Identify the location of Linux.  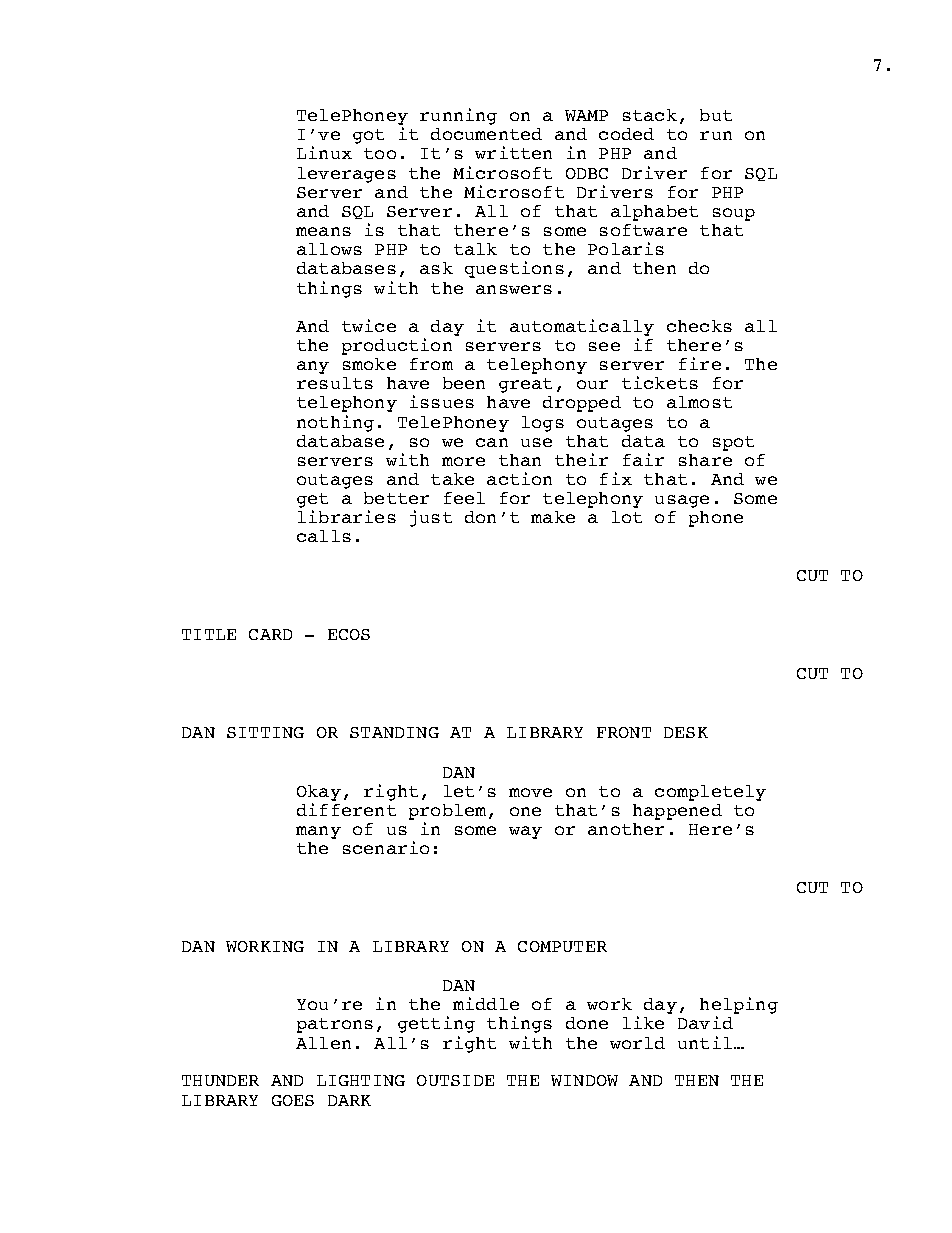
(324, 152).
